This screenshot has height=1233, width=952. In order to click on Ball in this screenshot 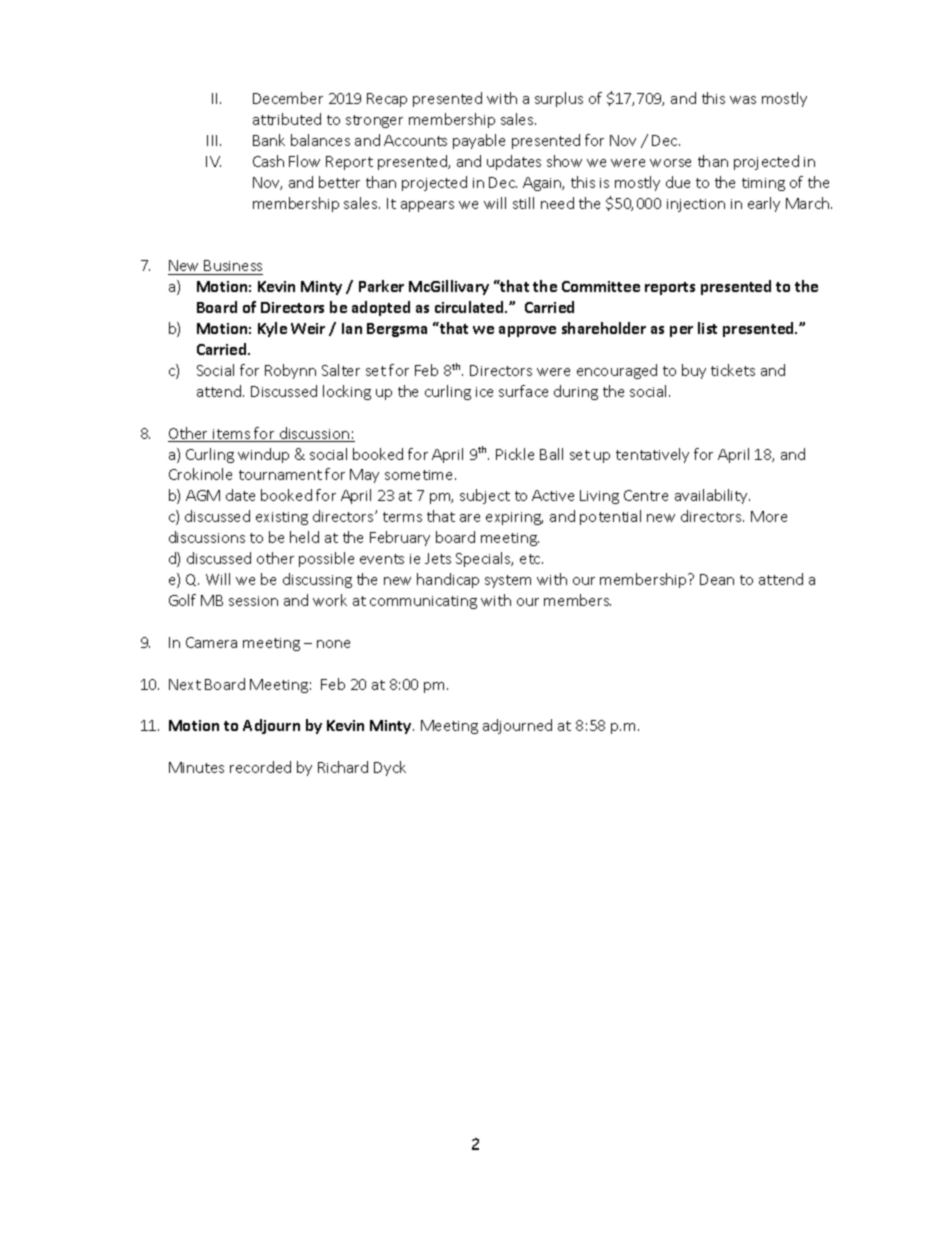, I will do `click(551, 454)`.
